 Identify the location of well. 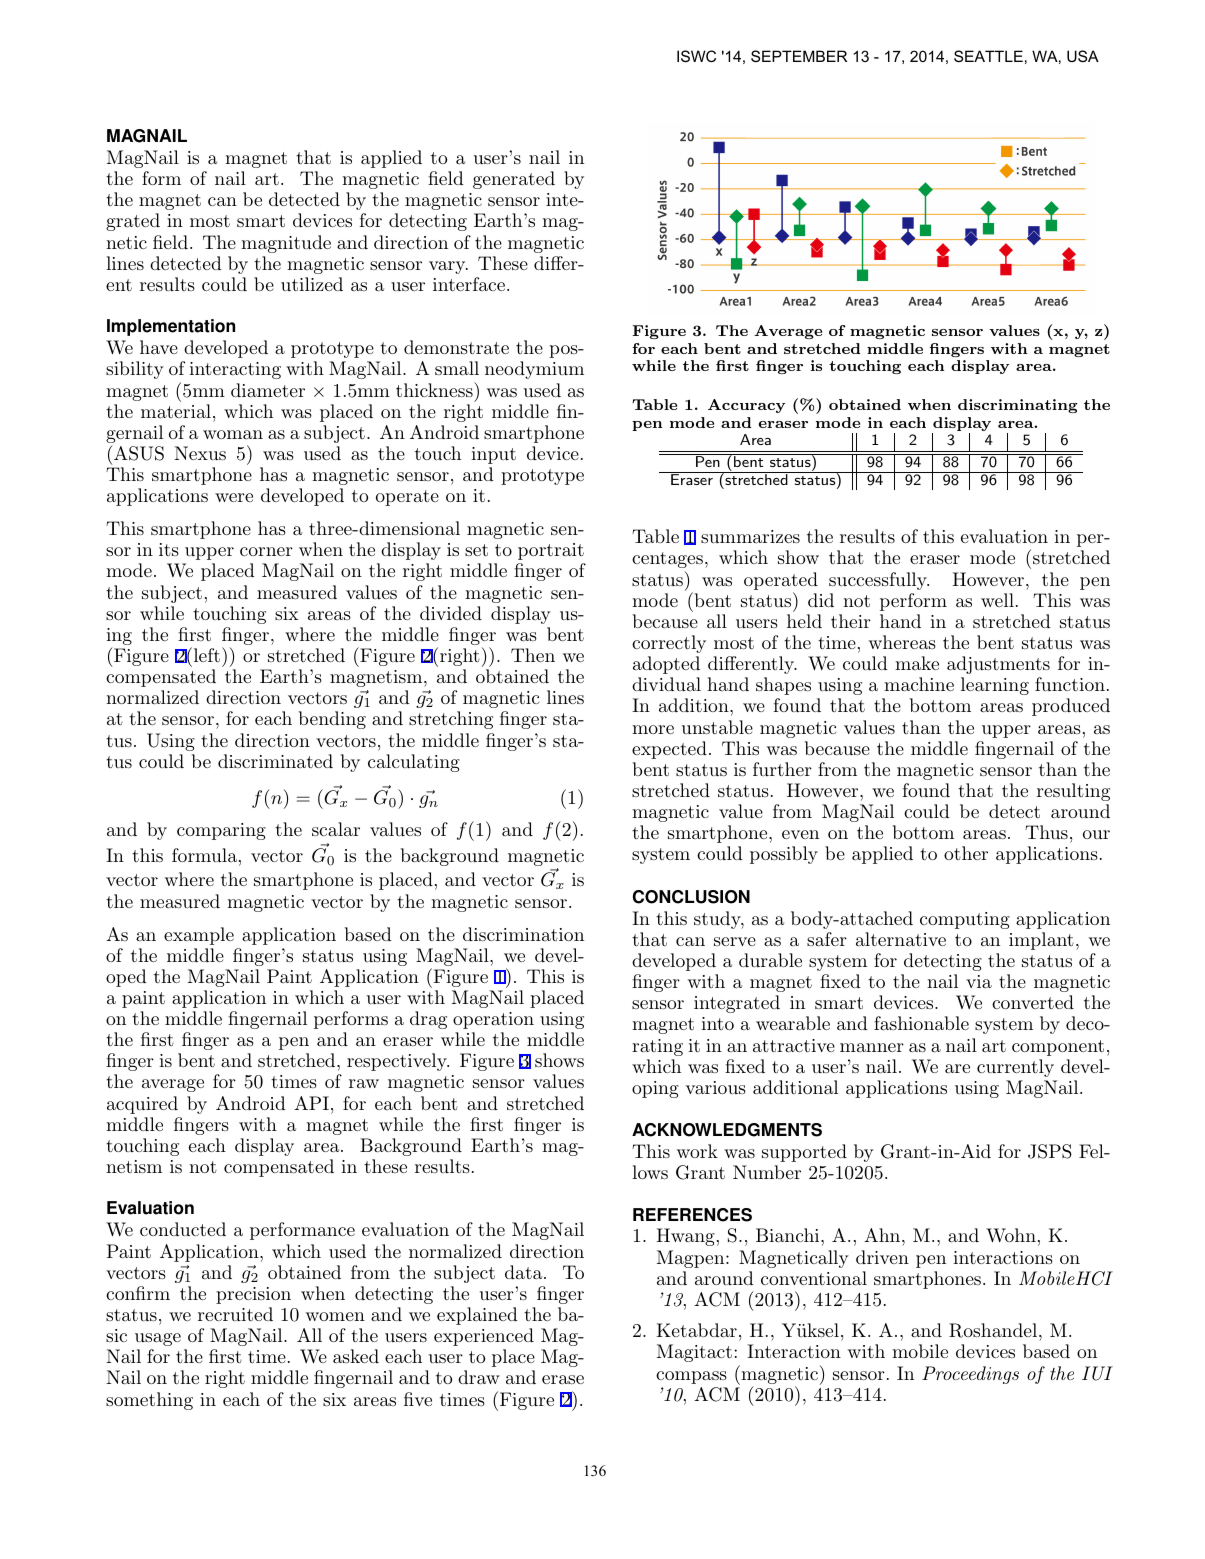
(997, 600).
